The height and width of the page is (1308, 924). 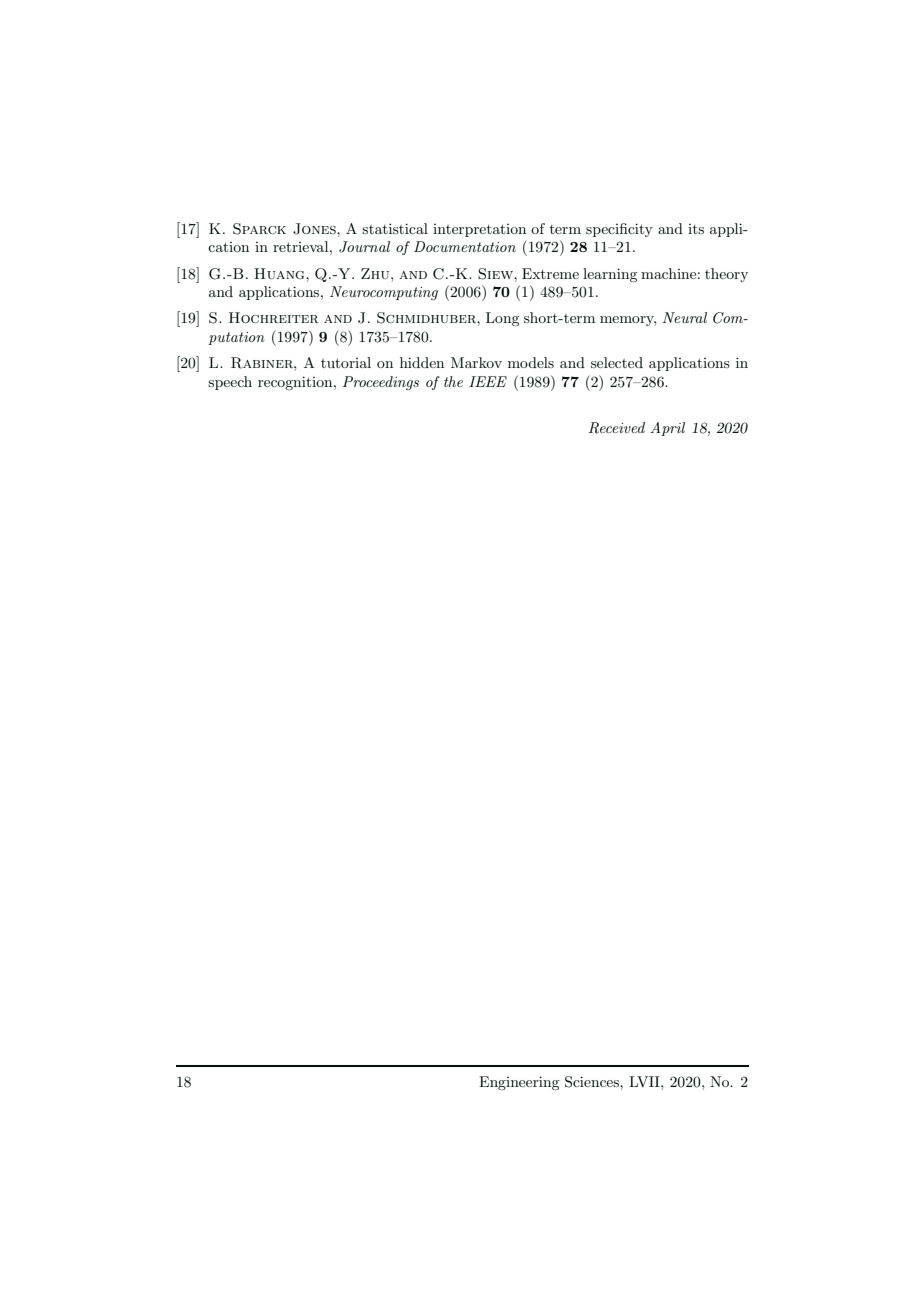 I want to click on April, so click(x=667, y=429).
